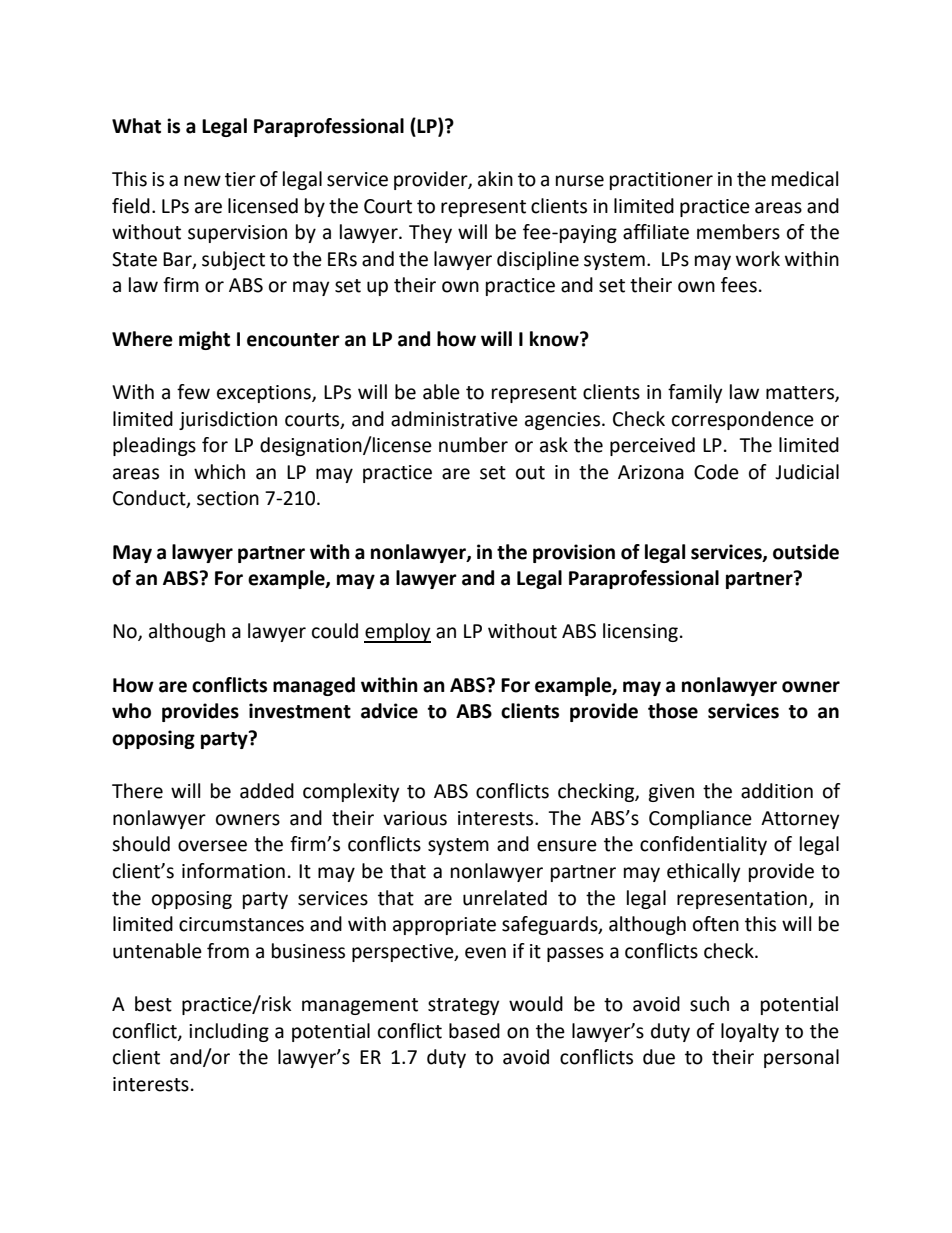 The height and width of the screenshot is (1233, 952). What do you see at coordinates (661, 181) in the screenshot?
I see `practitioner` at bounding box center [661, 181].
